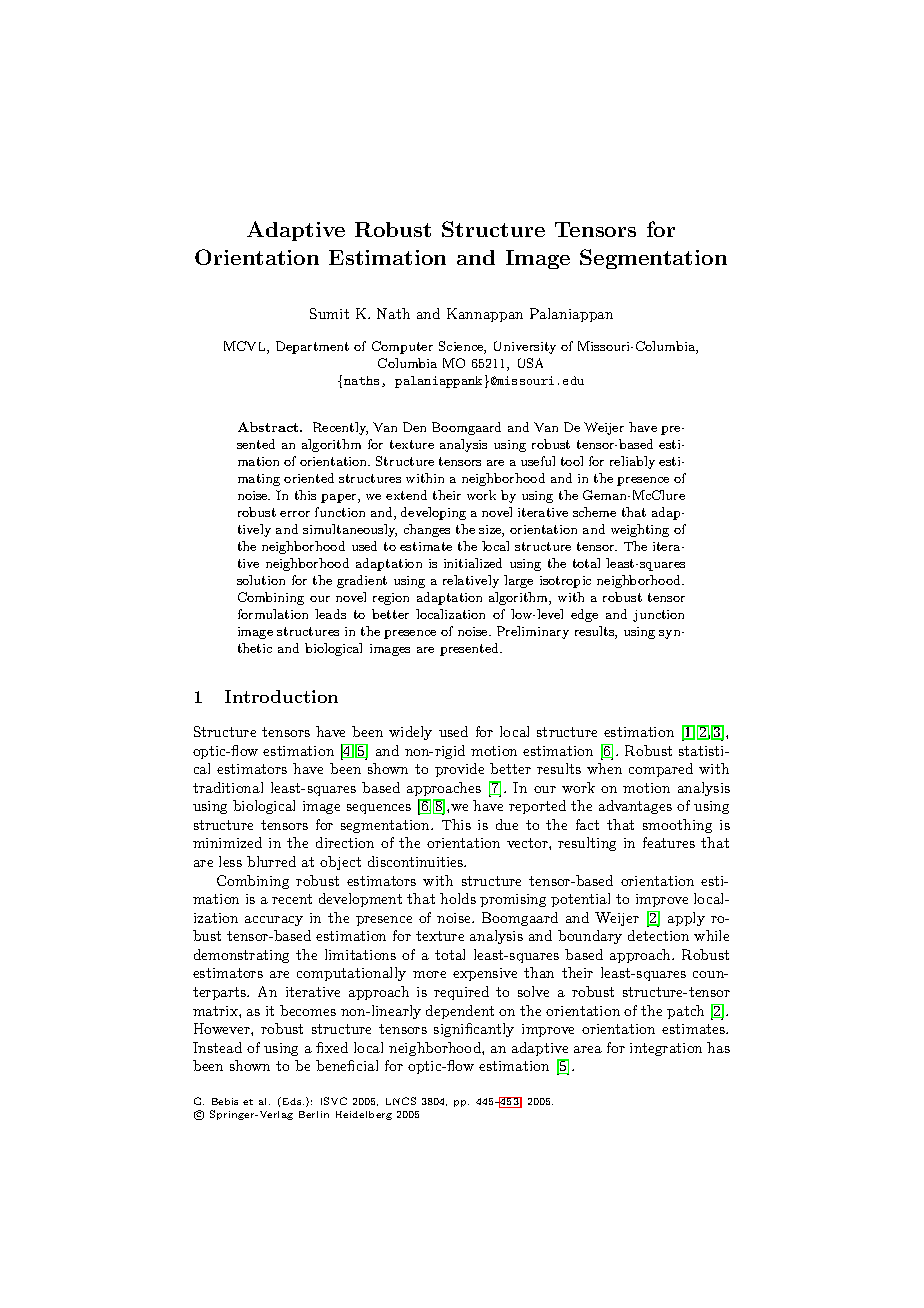 This screenshot has height=1308, width=924. I want to click on dependent, so click(460, 1012).
